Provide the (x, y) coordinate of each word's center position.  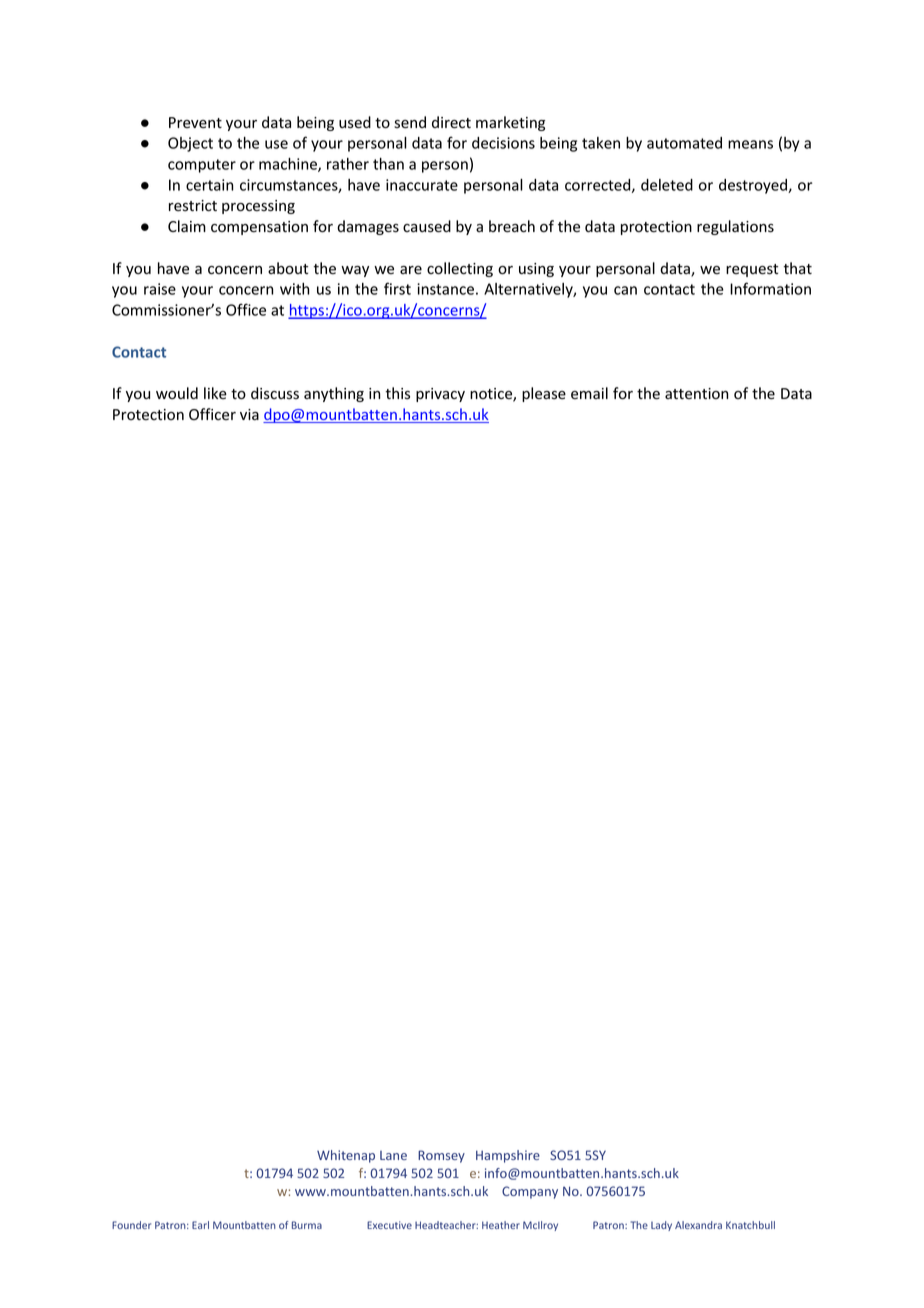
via (249, 414)
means (750, 144)
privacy (440, 395)
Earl (200, 1225)
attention (696, 393)
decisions (503, 143)
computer (202, 166)
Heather (501, 1225)
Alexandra (698, 1225)
